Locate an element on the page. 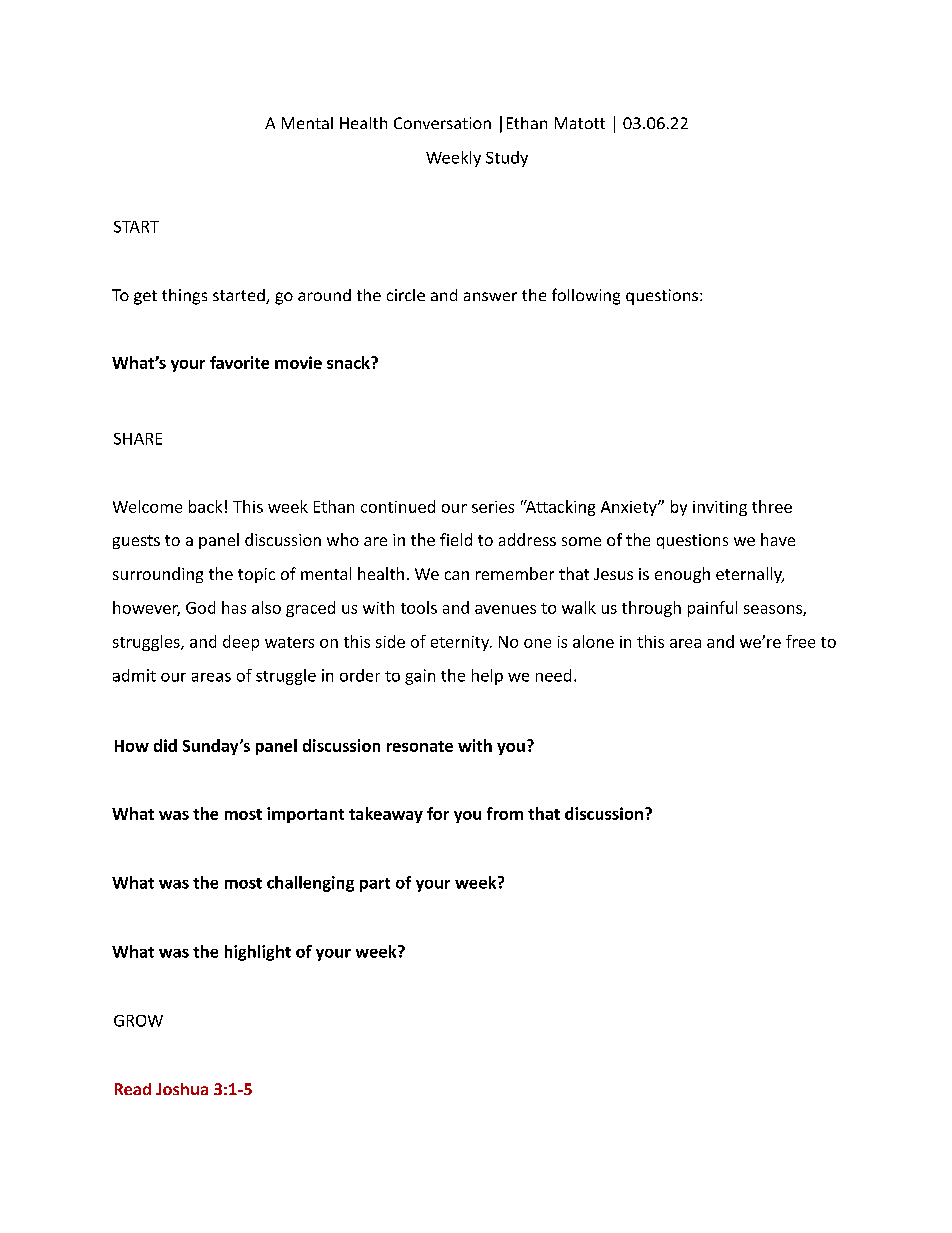 This document has width=952, height=1233. resonate is located at coordinates (420, 746).
